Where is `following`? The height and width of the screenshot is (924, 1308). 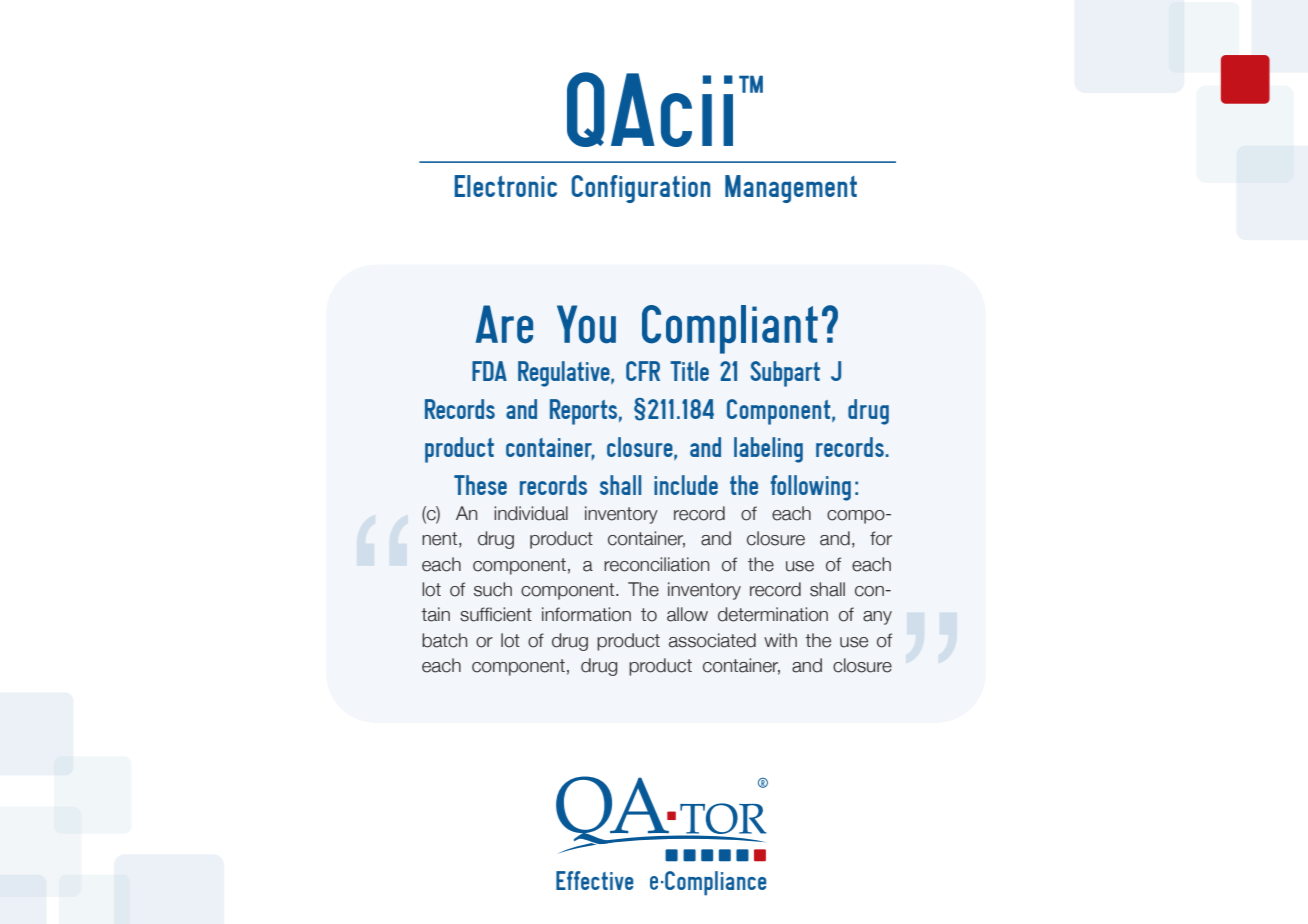
following is located at coordinates (811, 488).
